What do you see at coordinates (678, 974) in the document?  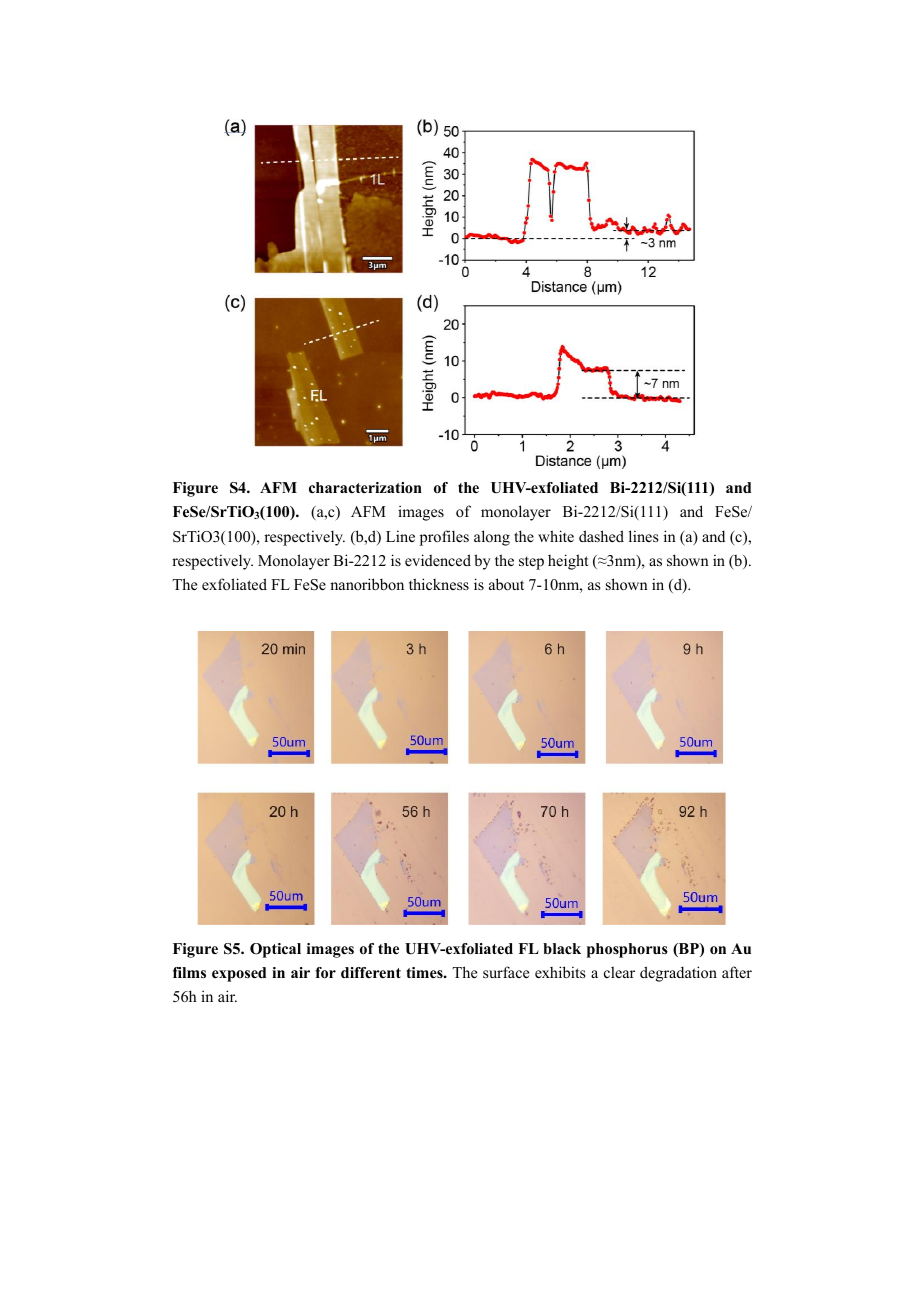 I see `degradation` at bounding box center [678, 974].
